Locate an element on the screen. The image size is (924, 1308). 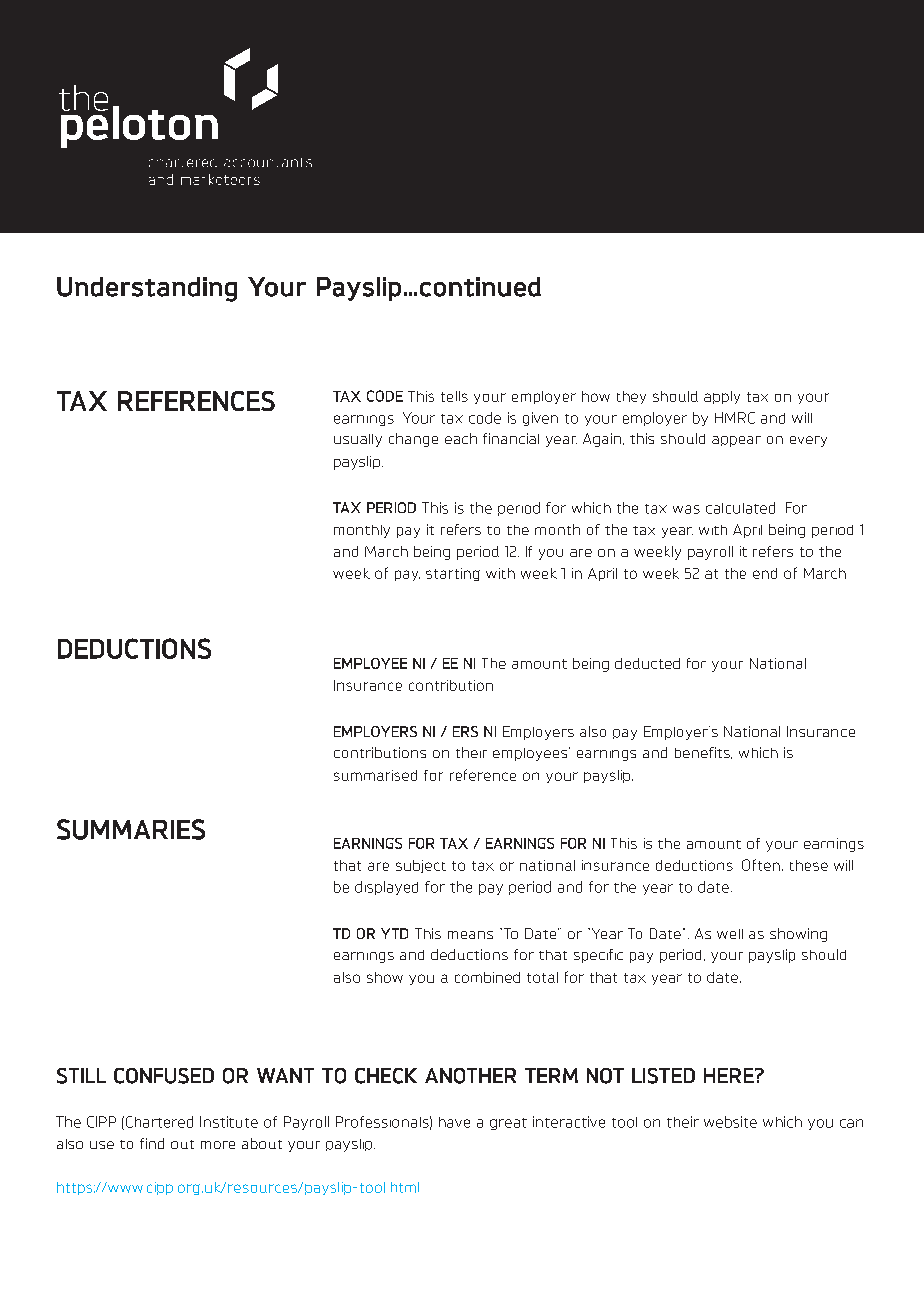
Understanding is located at coordinates (147, 289).
